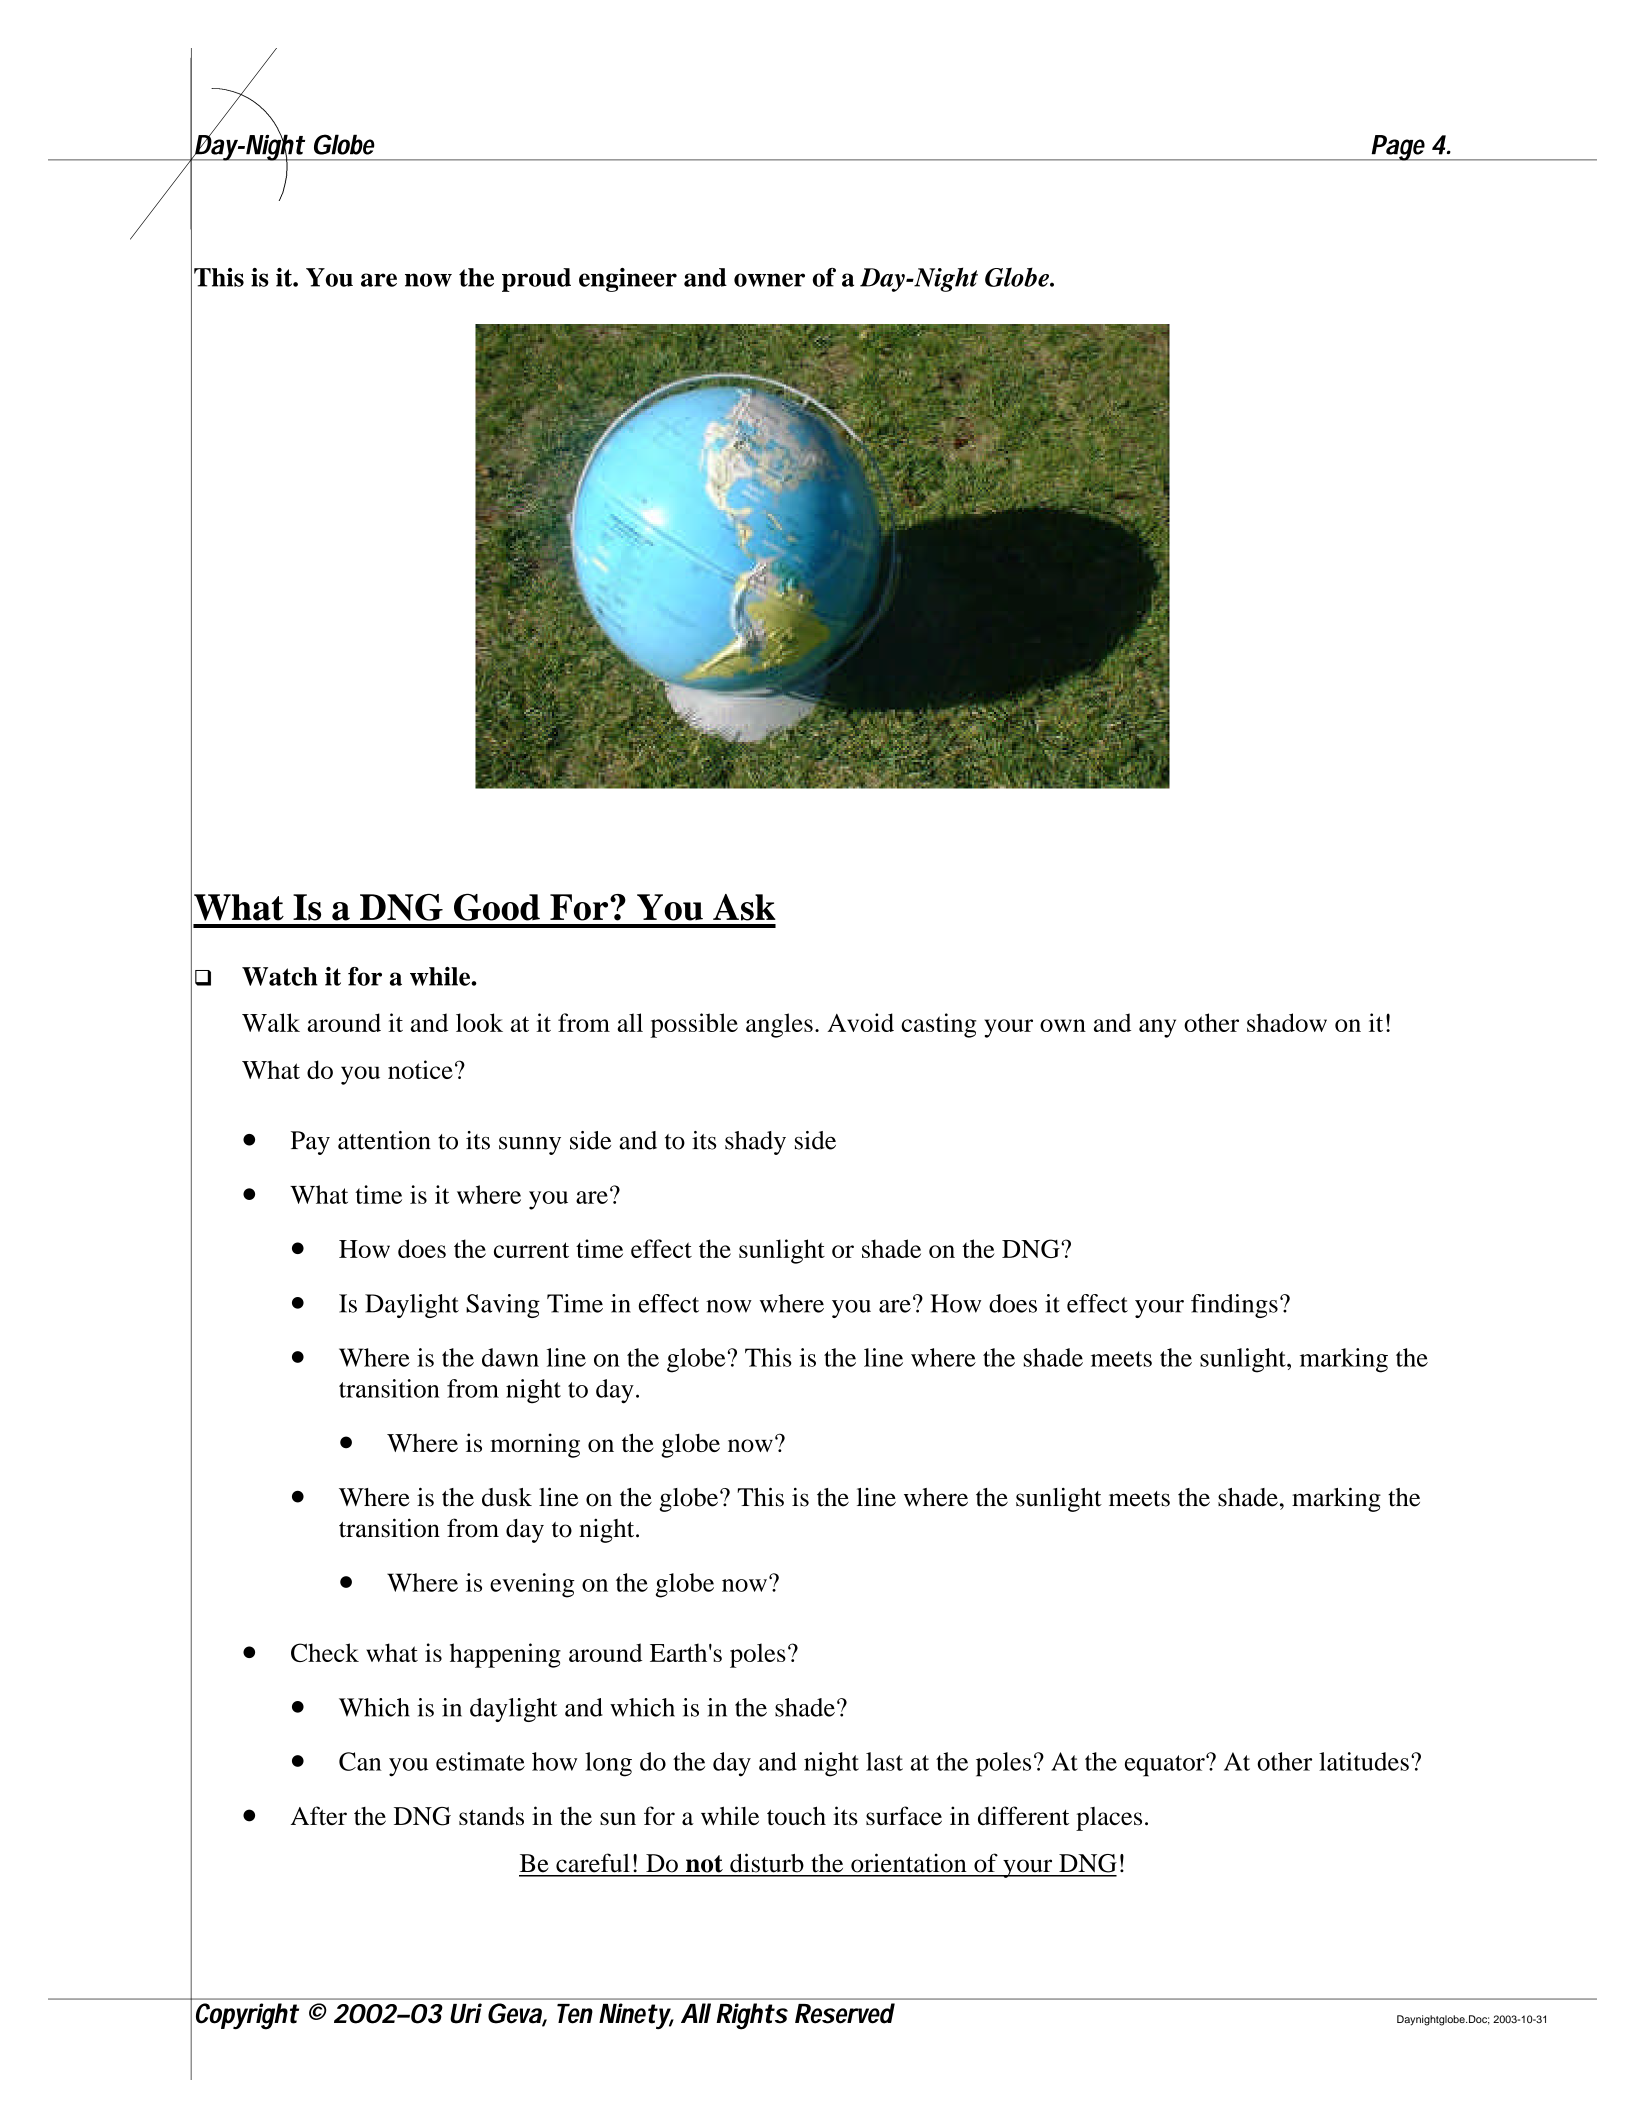 Image resolution: width=1645 pixels, height=2128 pixels. I want to click on Page, so click(1398, 148).
